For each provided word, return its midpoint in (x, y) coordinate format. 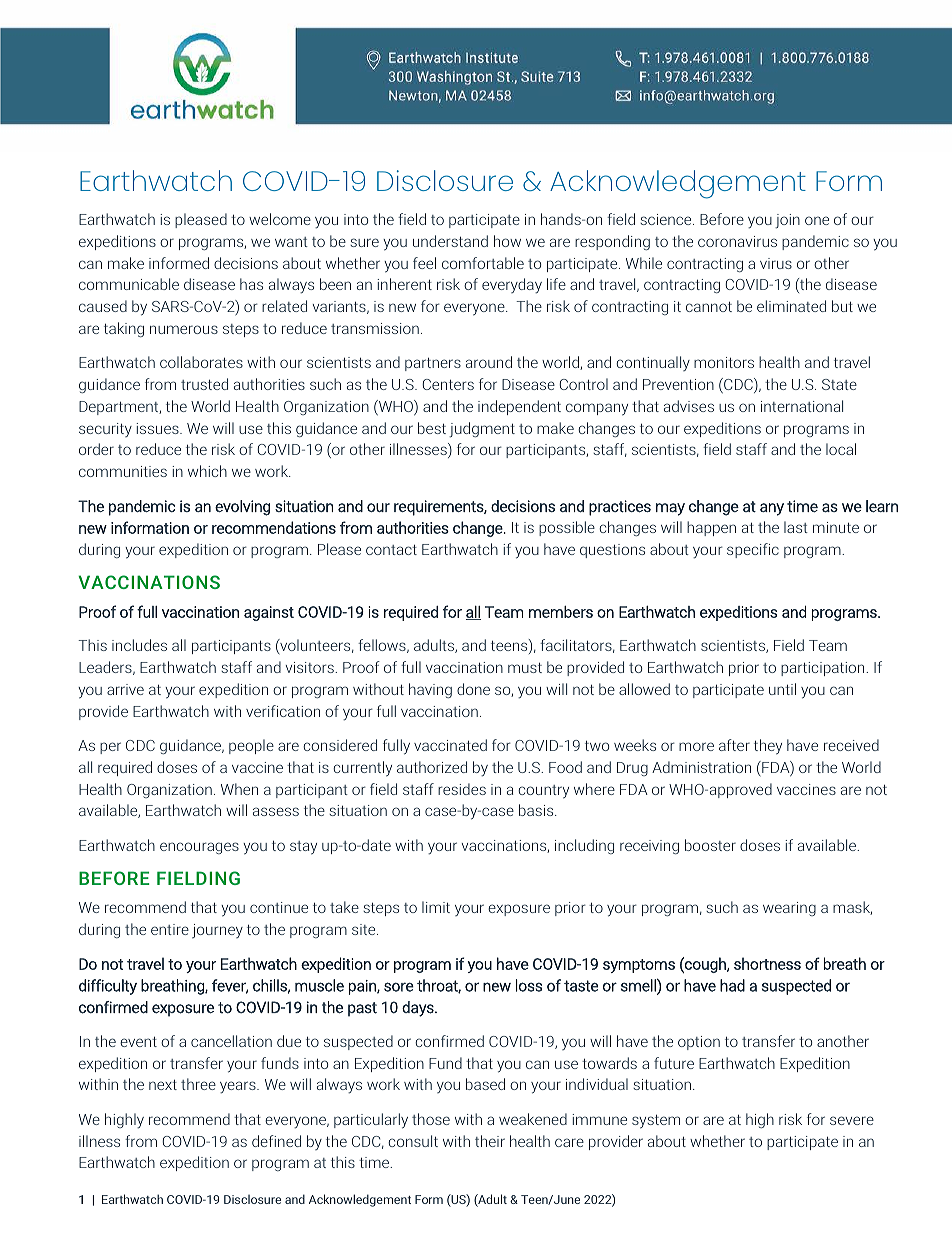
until (782, 689)
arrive (125, 689)
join (787, 221)
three (198, 1084)
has (251, 284)
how (507, 241)
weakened (533, 1119)
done (473, 689)
